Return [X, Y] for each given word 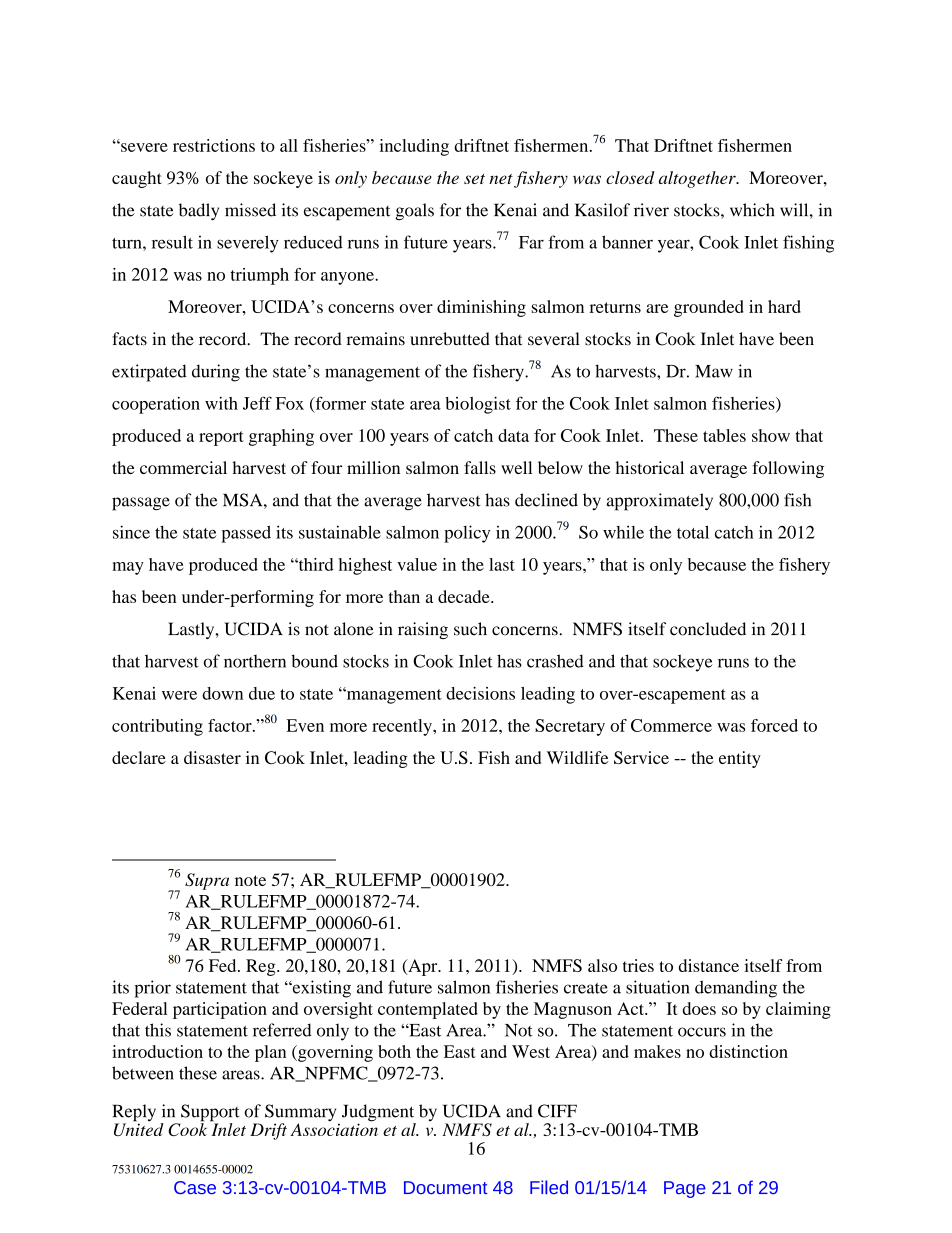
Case [195, 1187]
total [693, 532]
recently [403, 727]
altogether [698, 179]
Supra [207, 881]
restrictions [214, 145]
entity [740, 759]
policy [467, 534]
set [474, 179]
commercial [183, 467]
